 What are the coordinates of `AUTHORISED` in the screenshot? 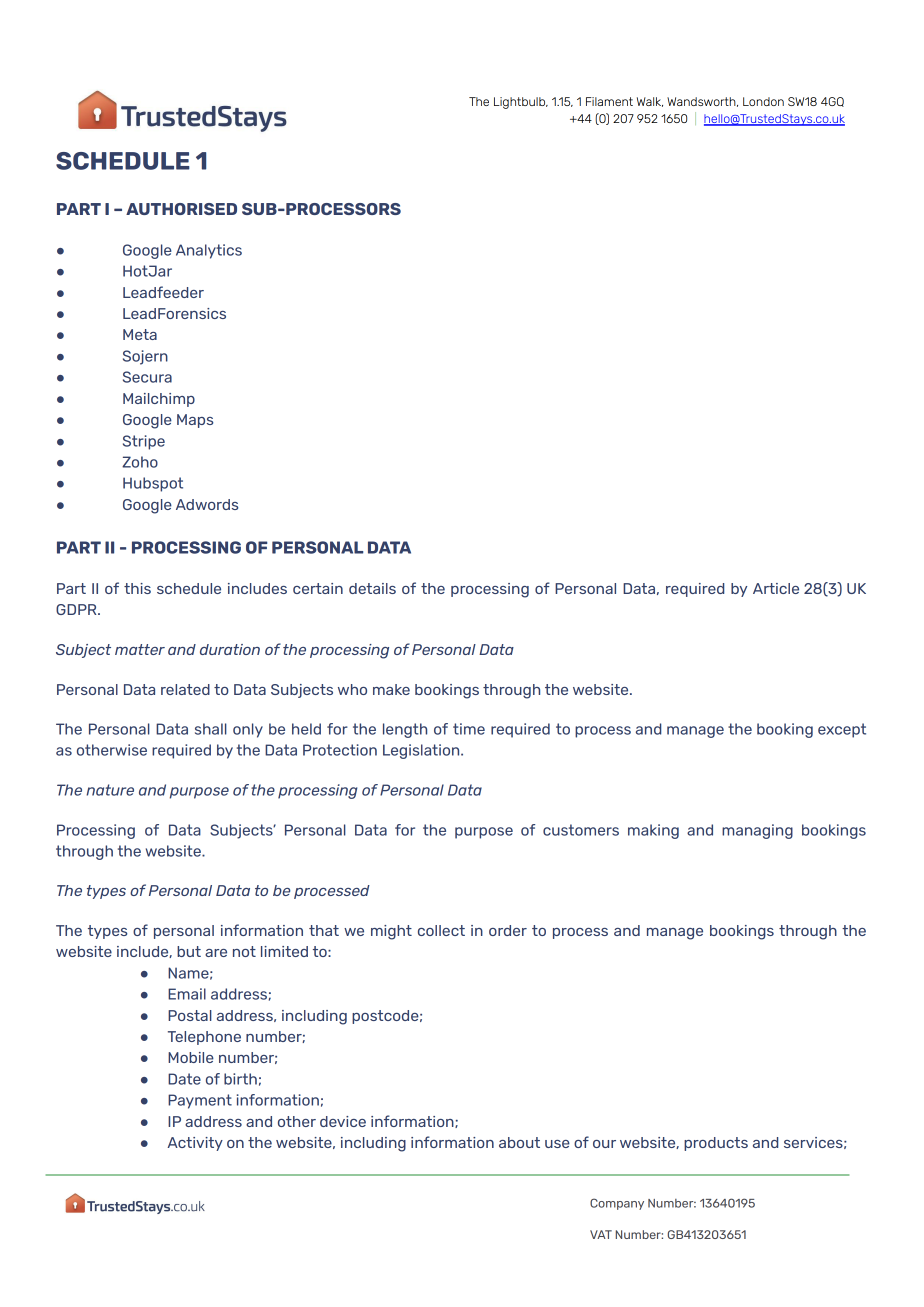 It's located at (181, 209).
